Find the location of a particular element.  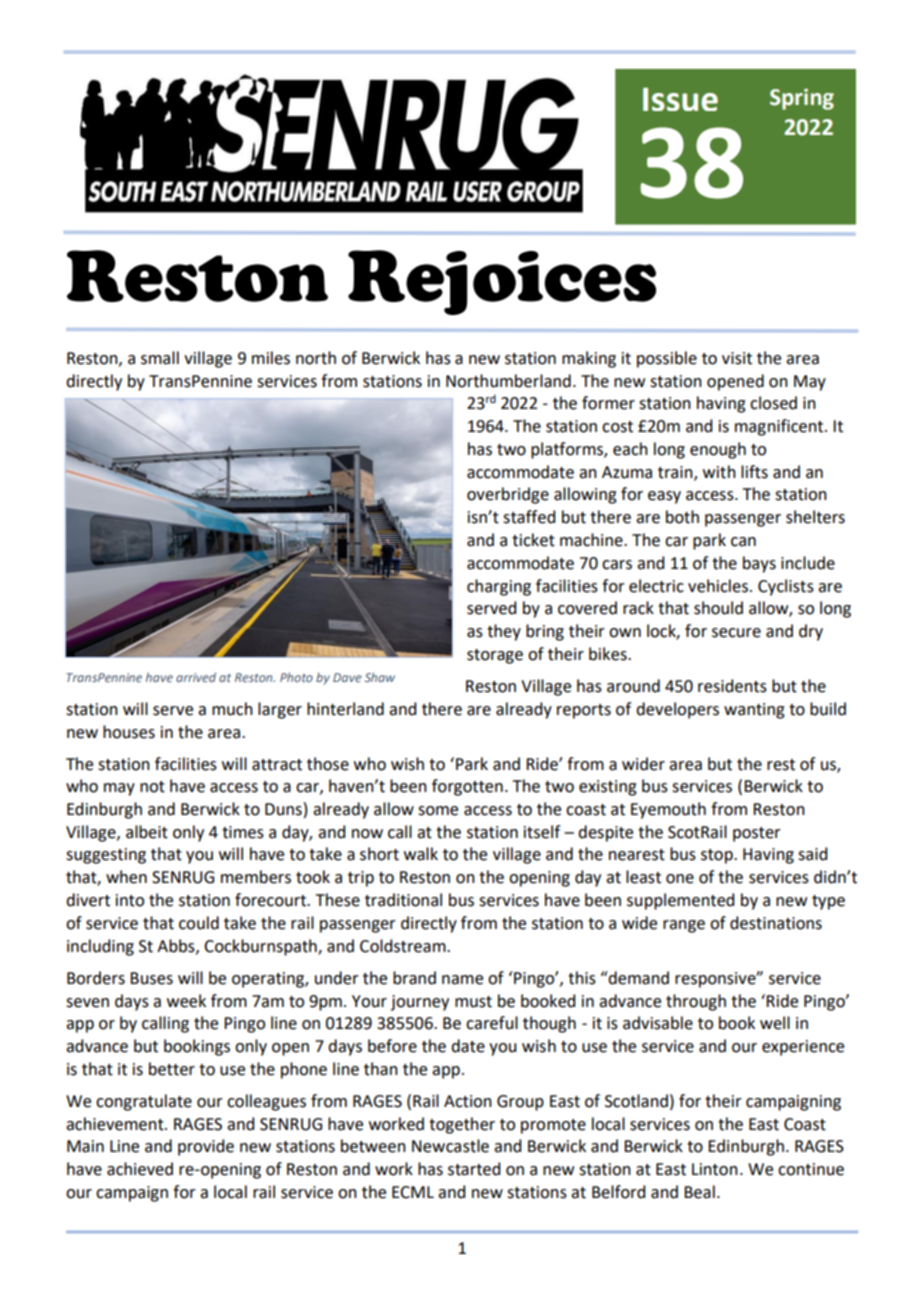

storage is located at coordinates (495, 656).
